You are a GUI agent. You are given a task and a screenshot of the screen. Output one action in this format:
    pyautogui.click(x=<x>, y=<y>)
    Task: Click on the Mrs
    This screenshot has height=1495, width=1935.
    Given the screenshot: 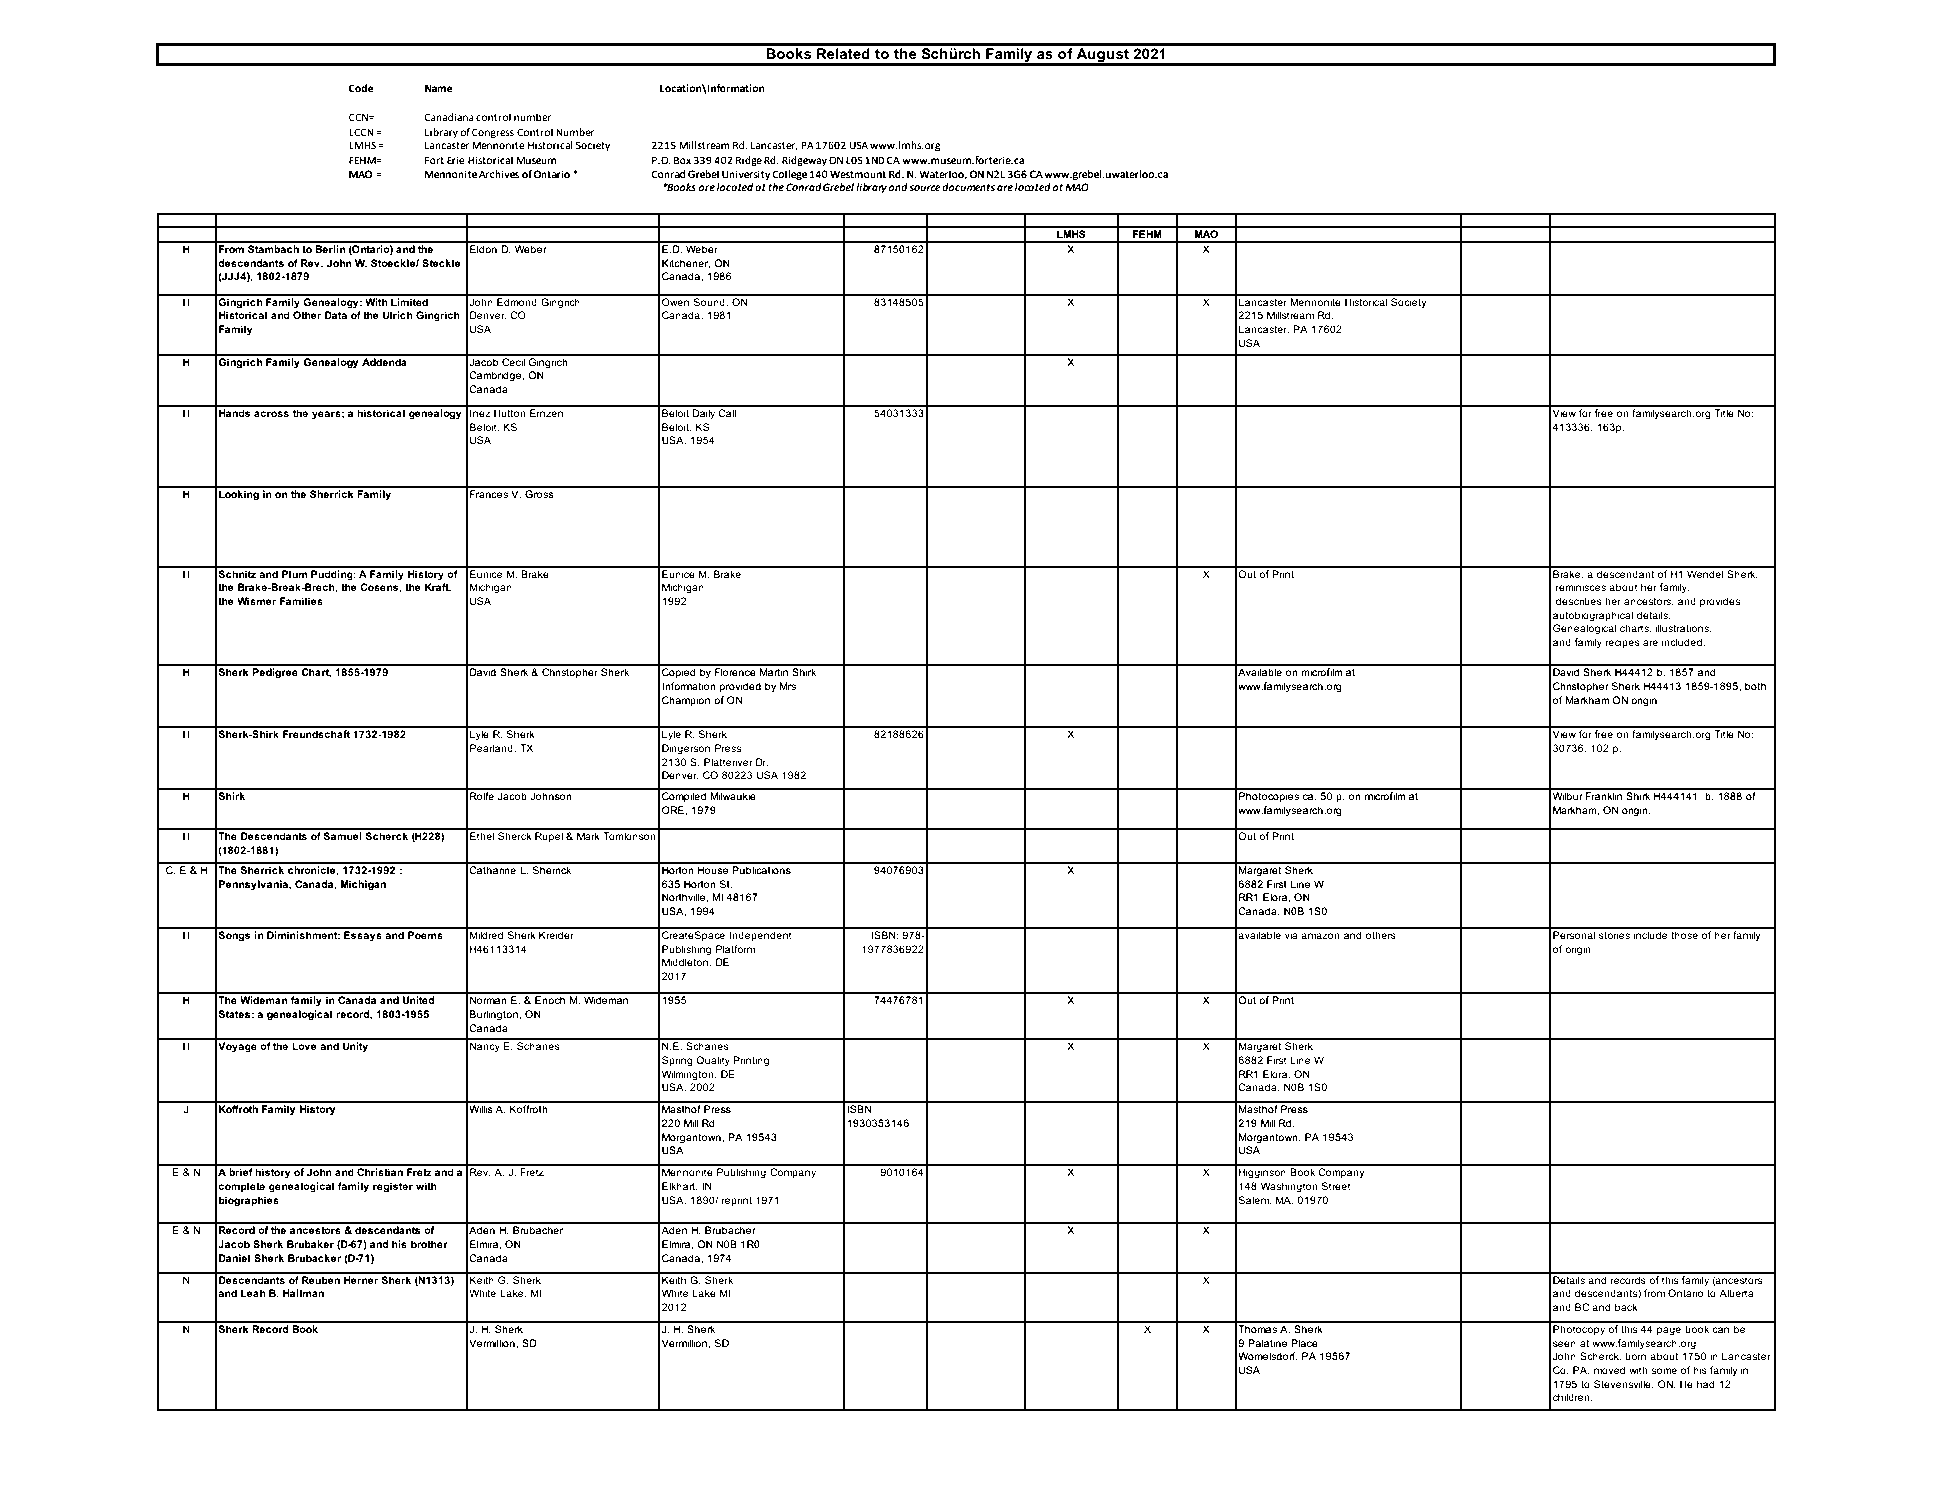 What is the action you would take?
    pyautogui.click(x=788, y=686)
